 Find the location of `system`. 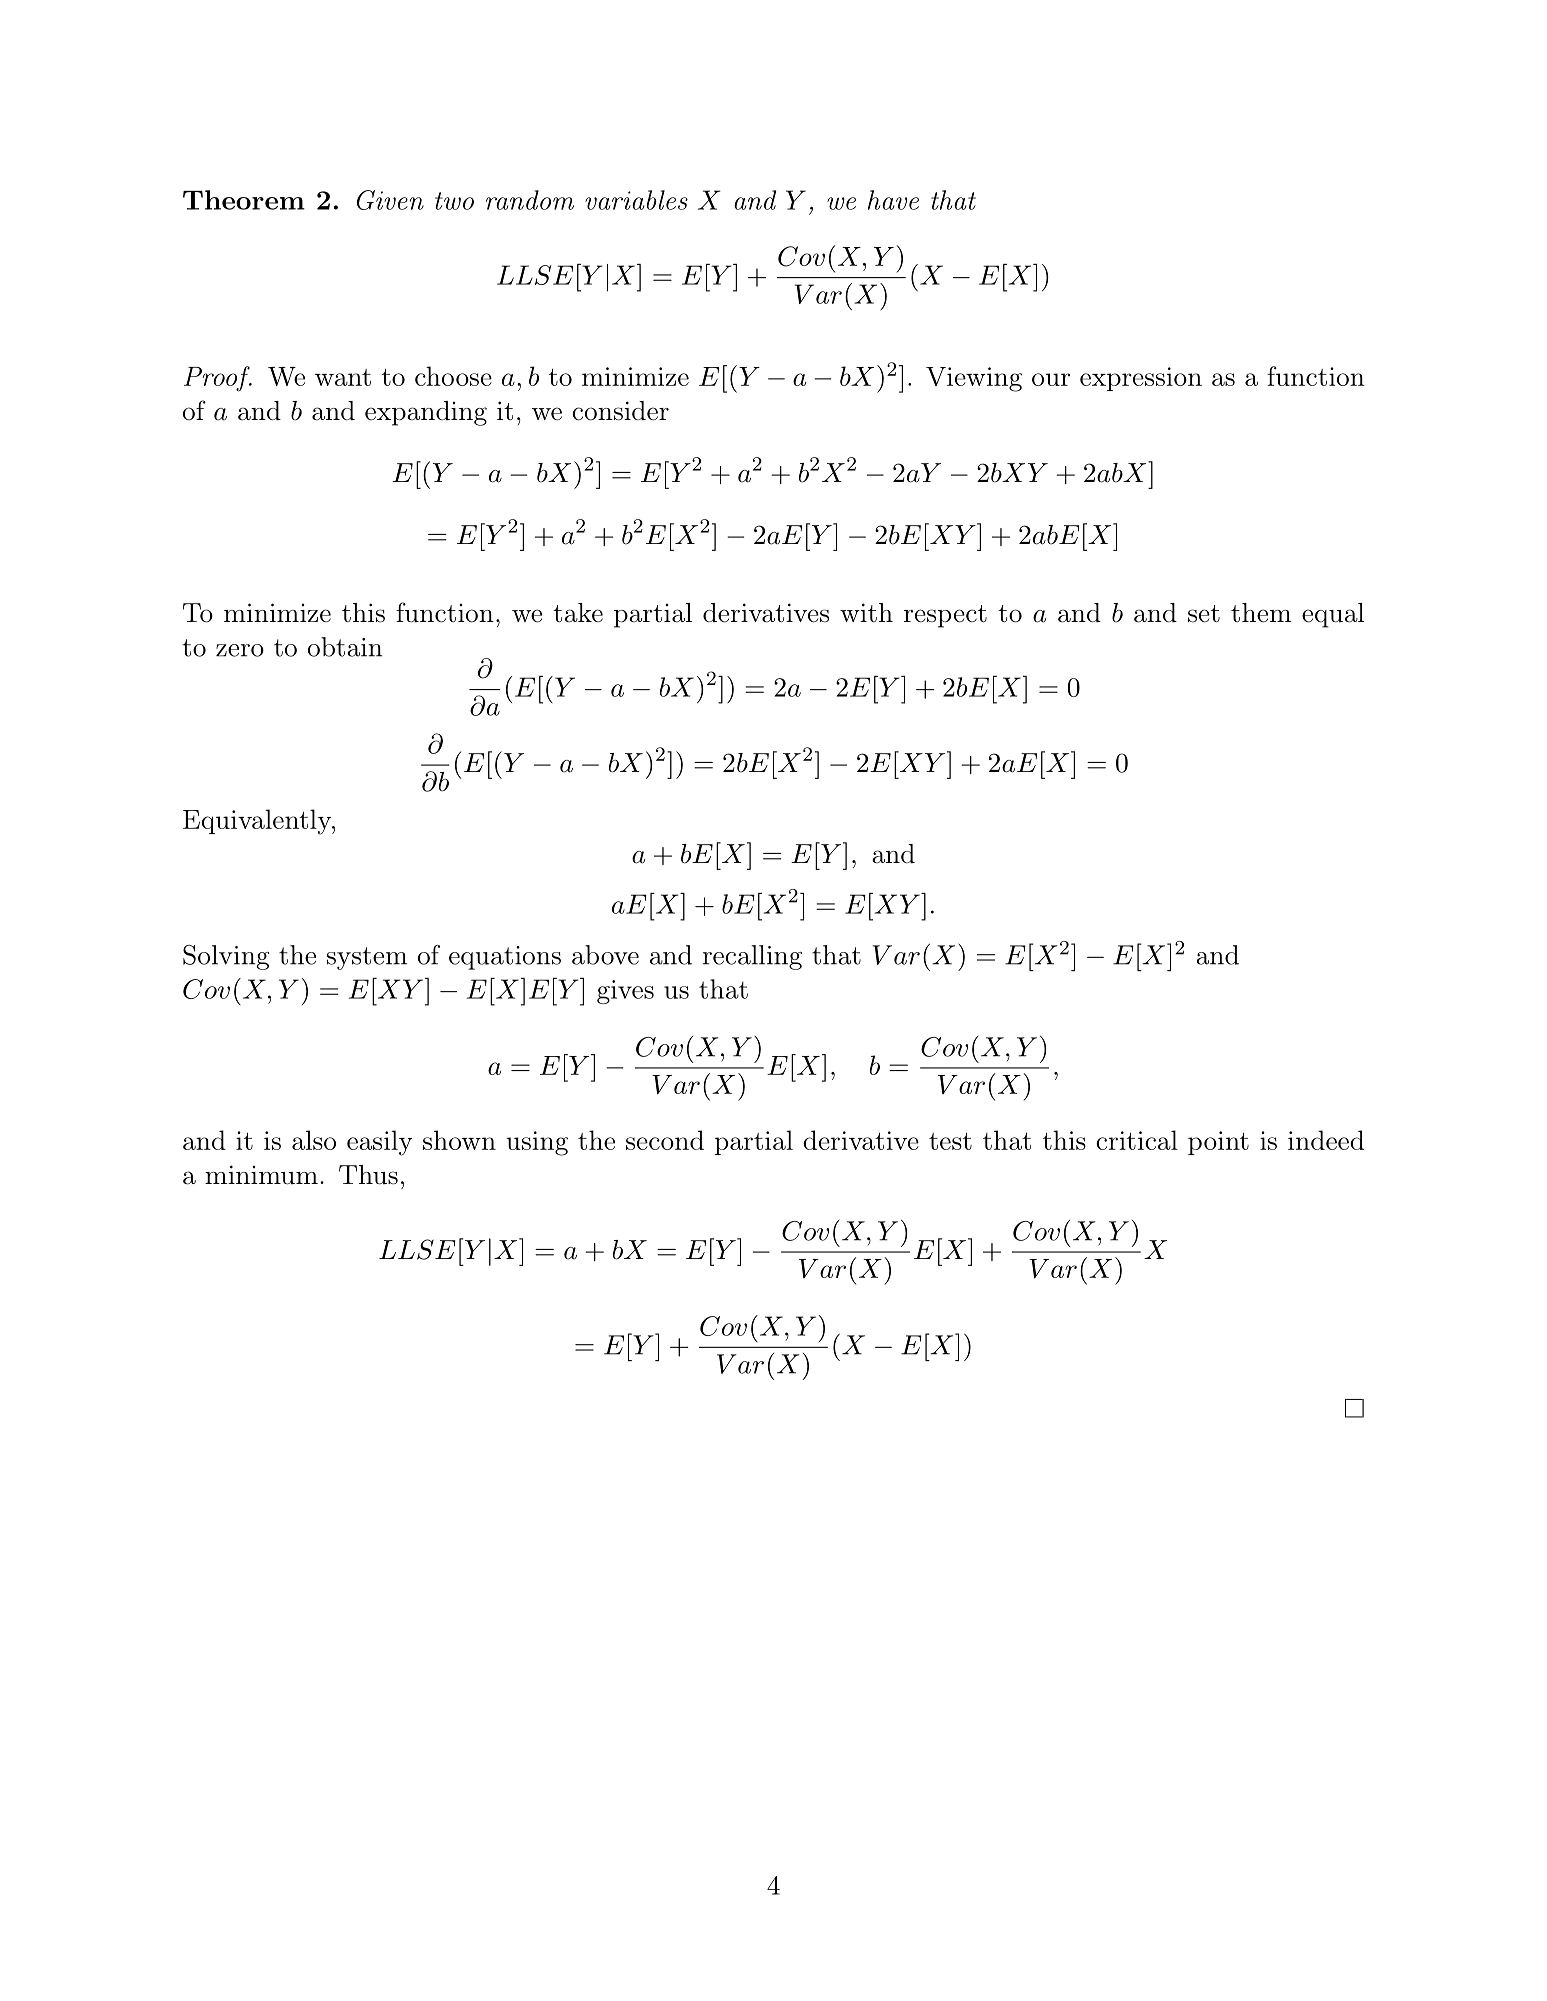

system is located at coordinates (367, 958).
